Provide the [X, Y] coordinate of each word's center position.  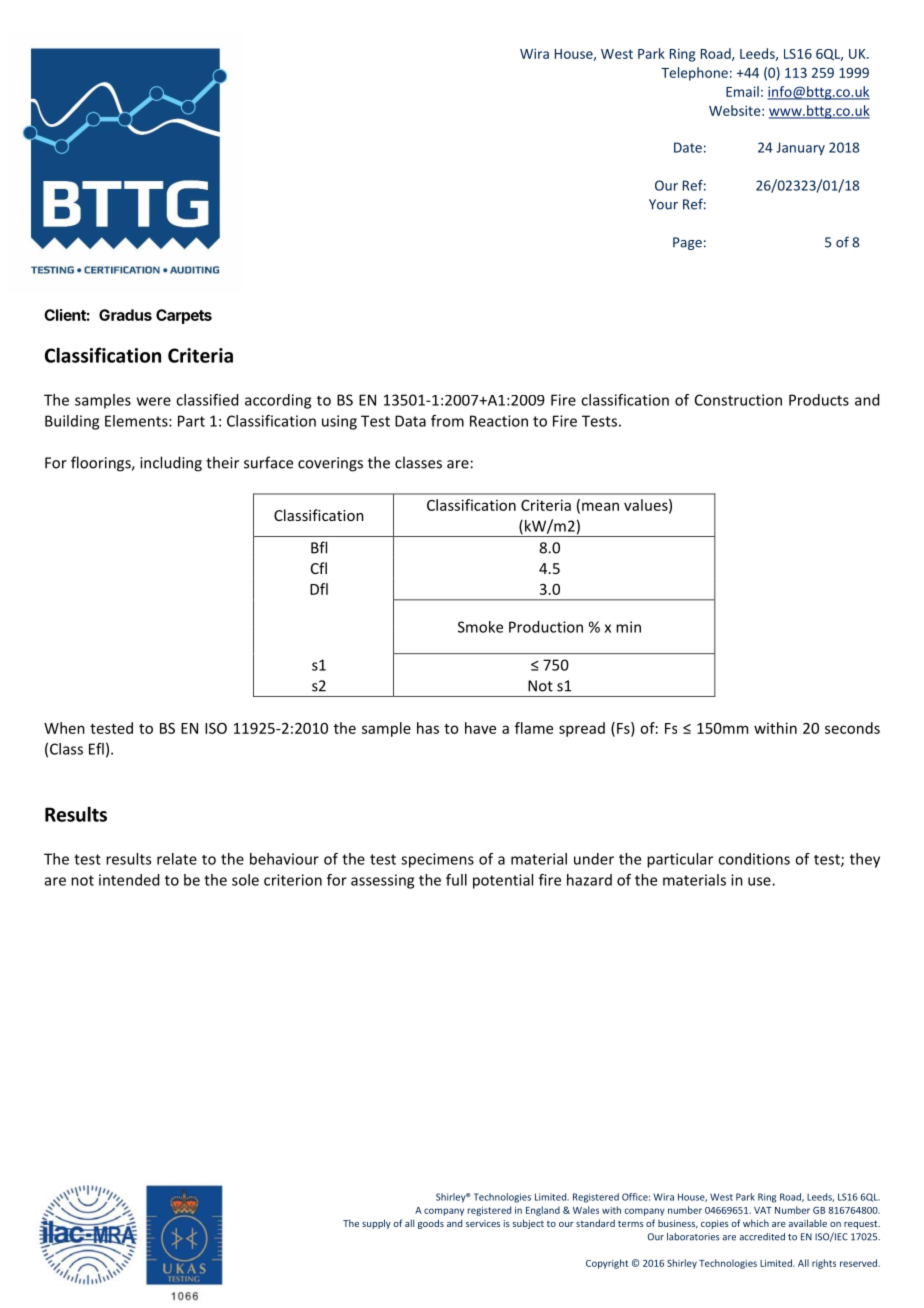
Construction [738, 400]
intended [129, 880]
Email [742, 91]
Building [72, 422]
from [447, 421]
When [64, 728]
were [154, 401]
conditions [754, 859]
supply [376, 1224]
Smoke [480, 627]
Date [688, 147]
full [456, 880]
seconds [852, 728]
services [483, 1223]
